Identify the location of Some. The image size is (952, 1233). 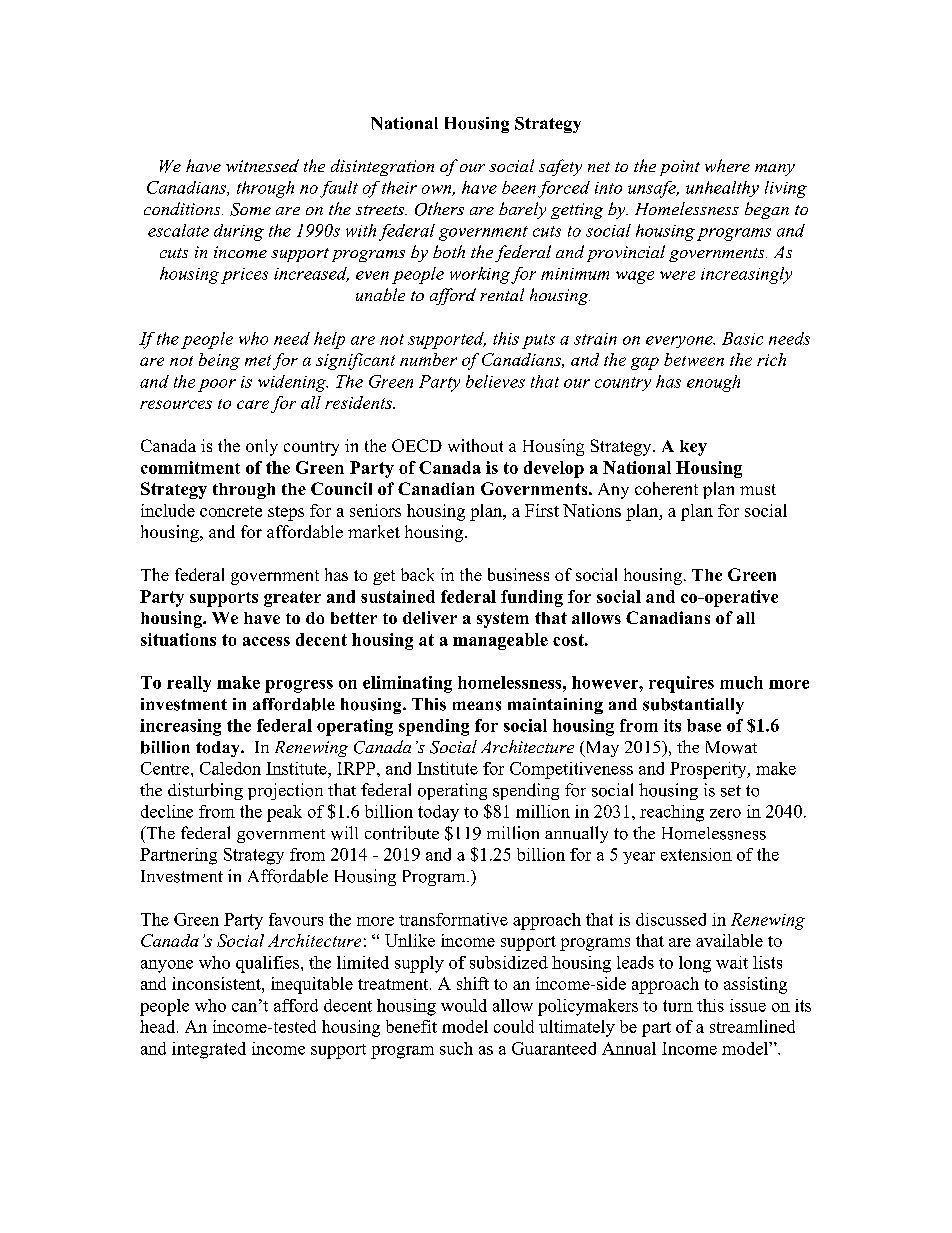
(250, 209).
